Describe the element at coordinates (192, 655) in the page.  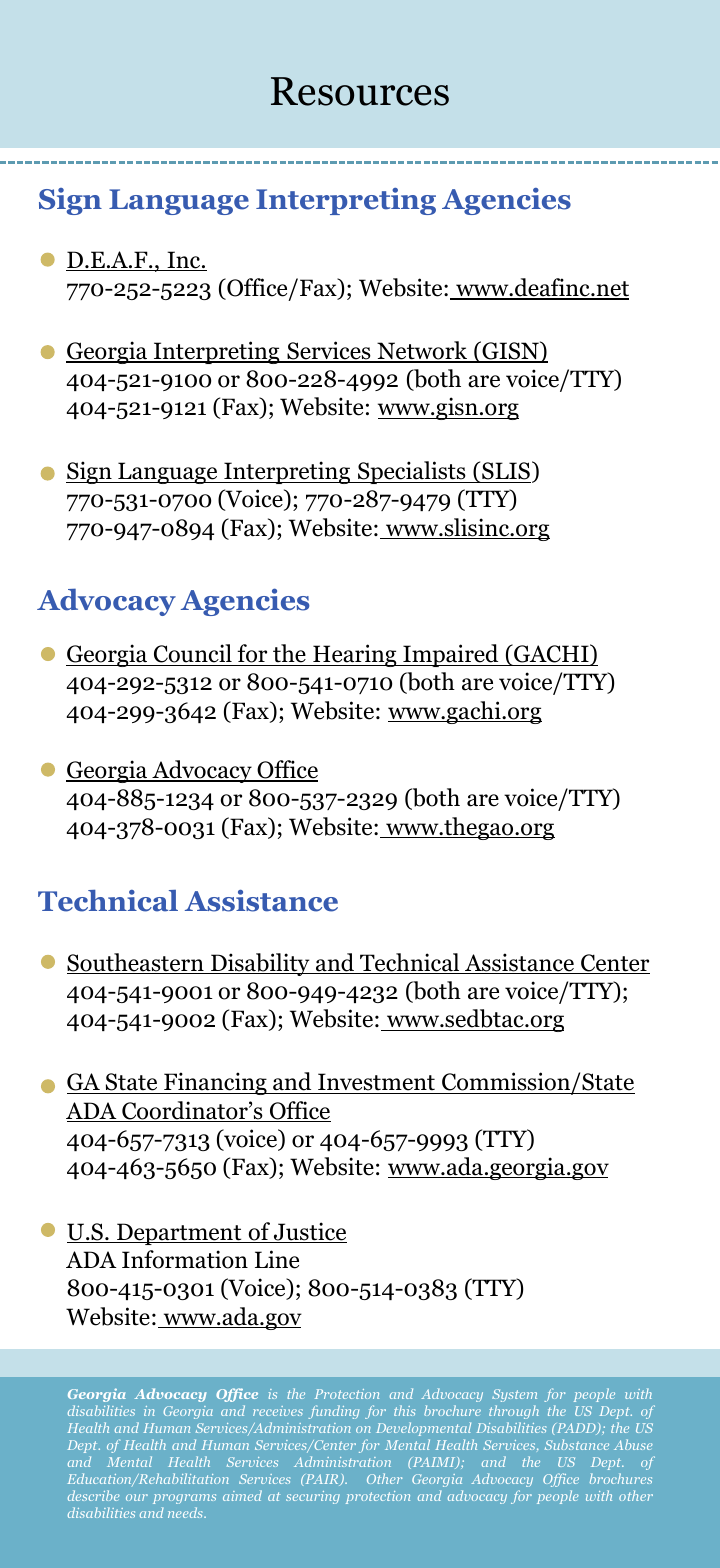
I see `Council` at that location.
